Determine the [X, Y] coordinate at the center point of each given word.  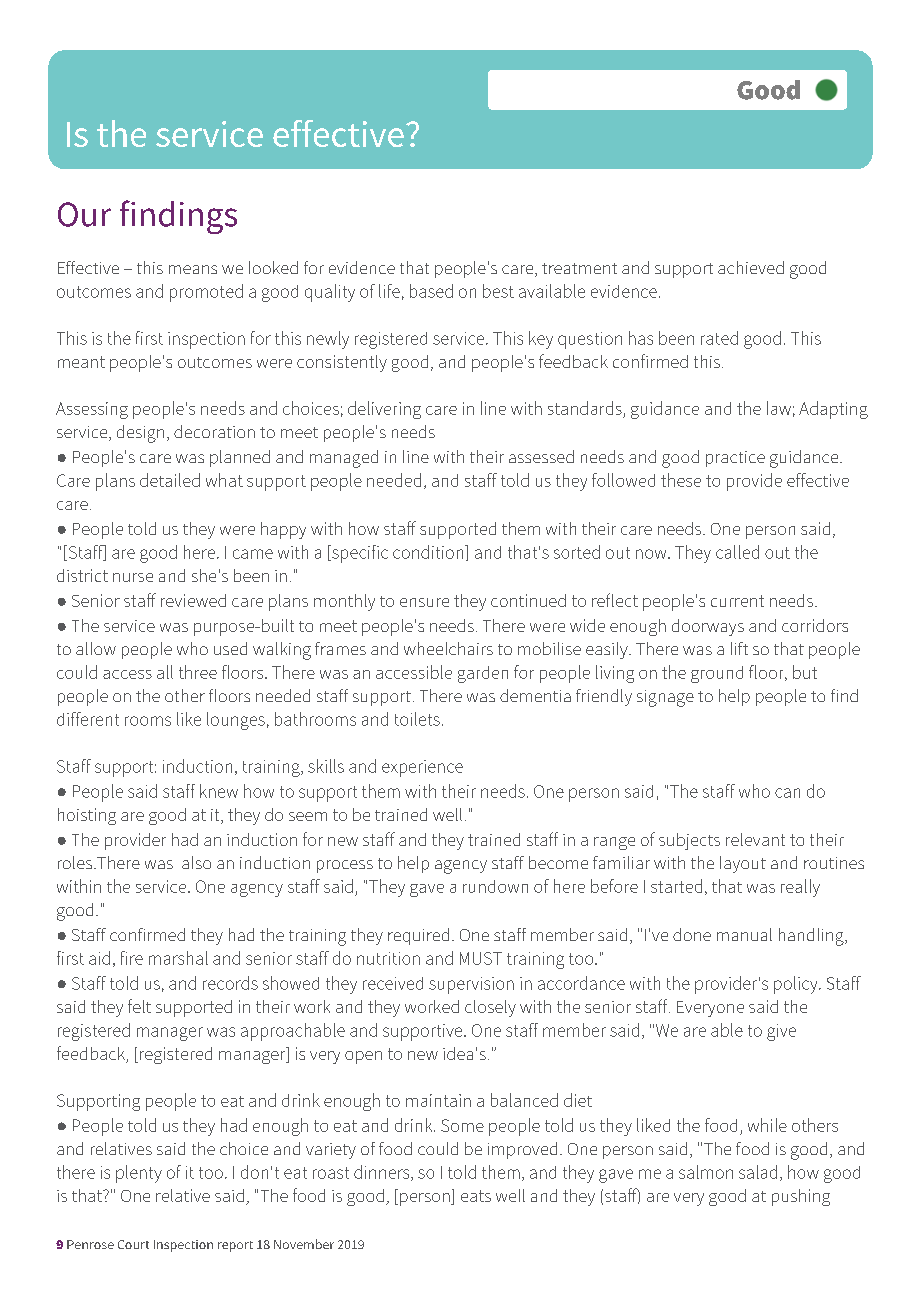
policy [797, 985]
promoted [206, 293]
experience [422, 768]
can [787, 793]
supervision [471, 985]
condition [429, 552]
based [431, 291]
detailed [170, 480]
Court [133, 1244]
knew [219, 791]
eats [476, 1196]
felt [139, 1006]
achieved [751, 267]
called [737, 552]
